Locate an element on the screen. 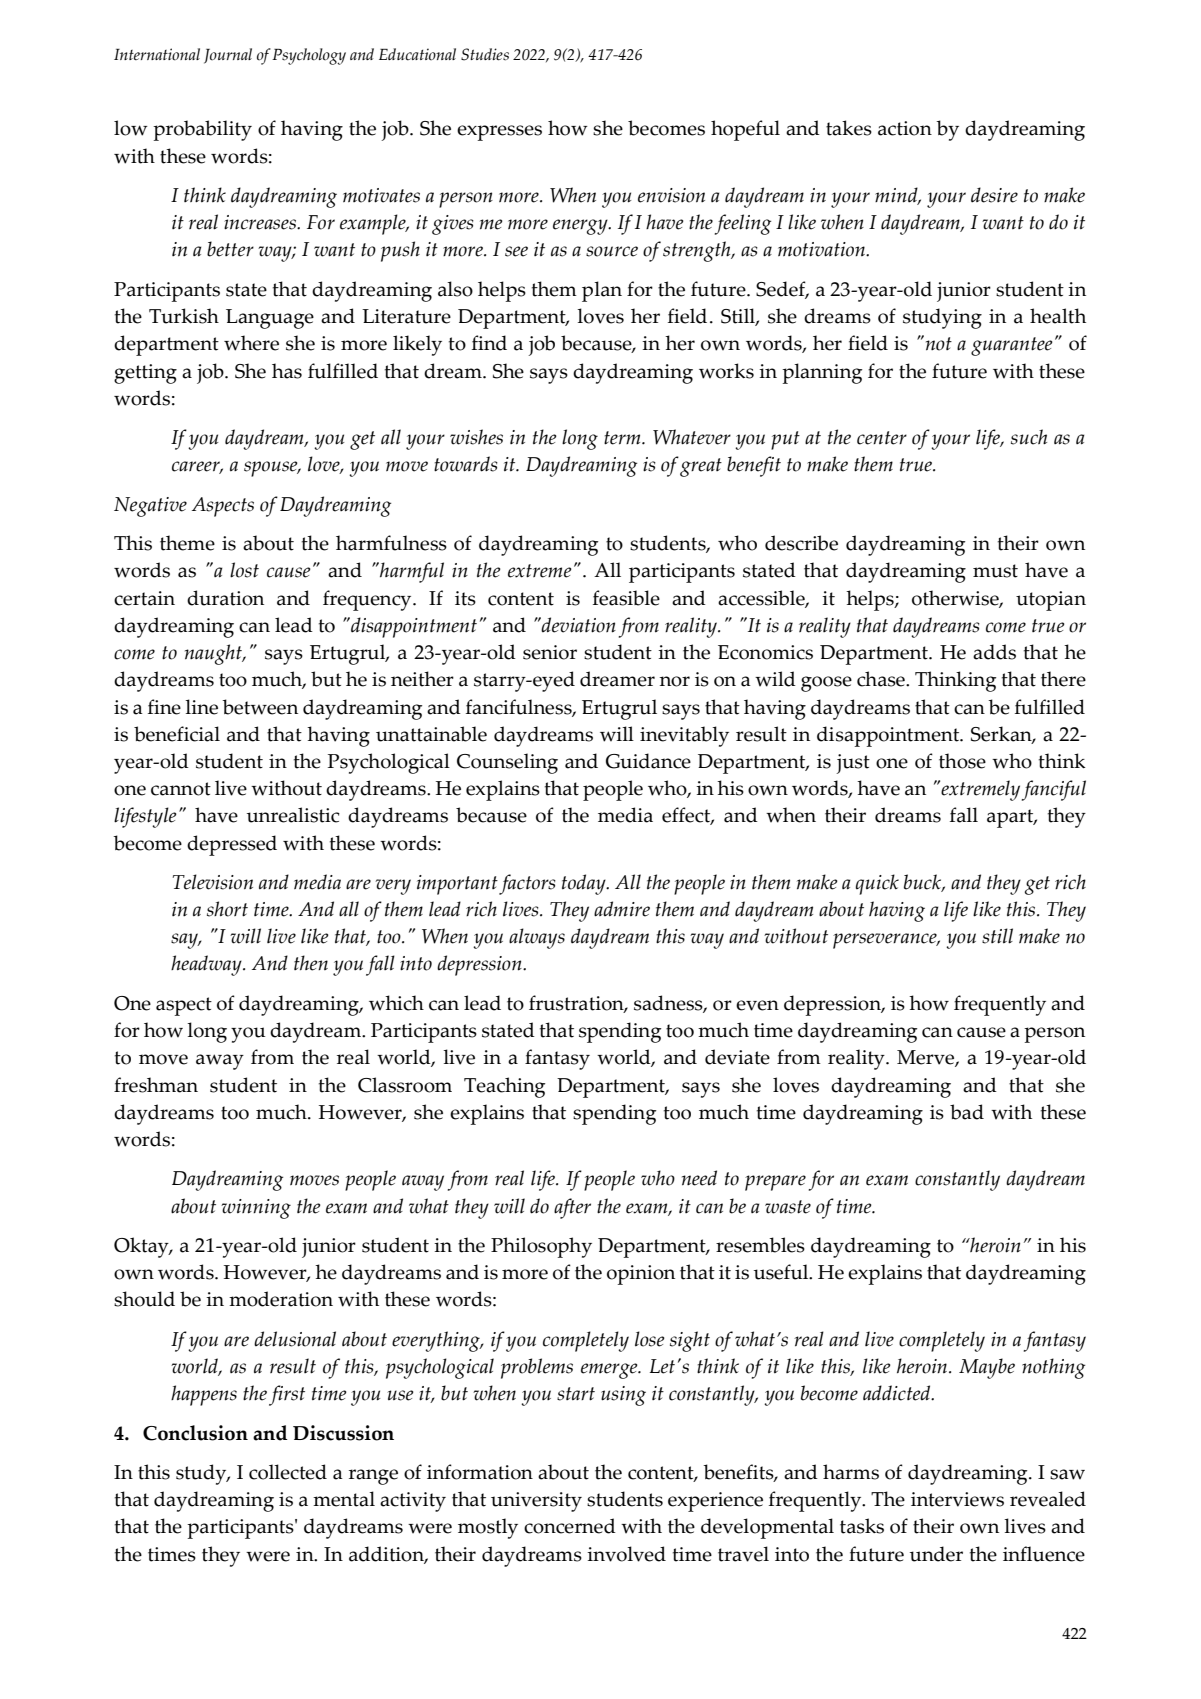  must is located at coordinates (995, 571).
